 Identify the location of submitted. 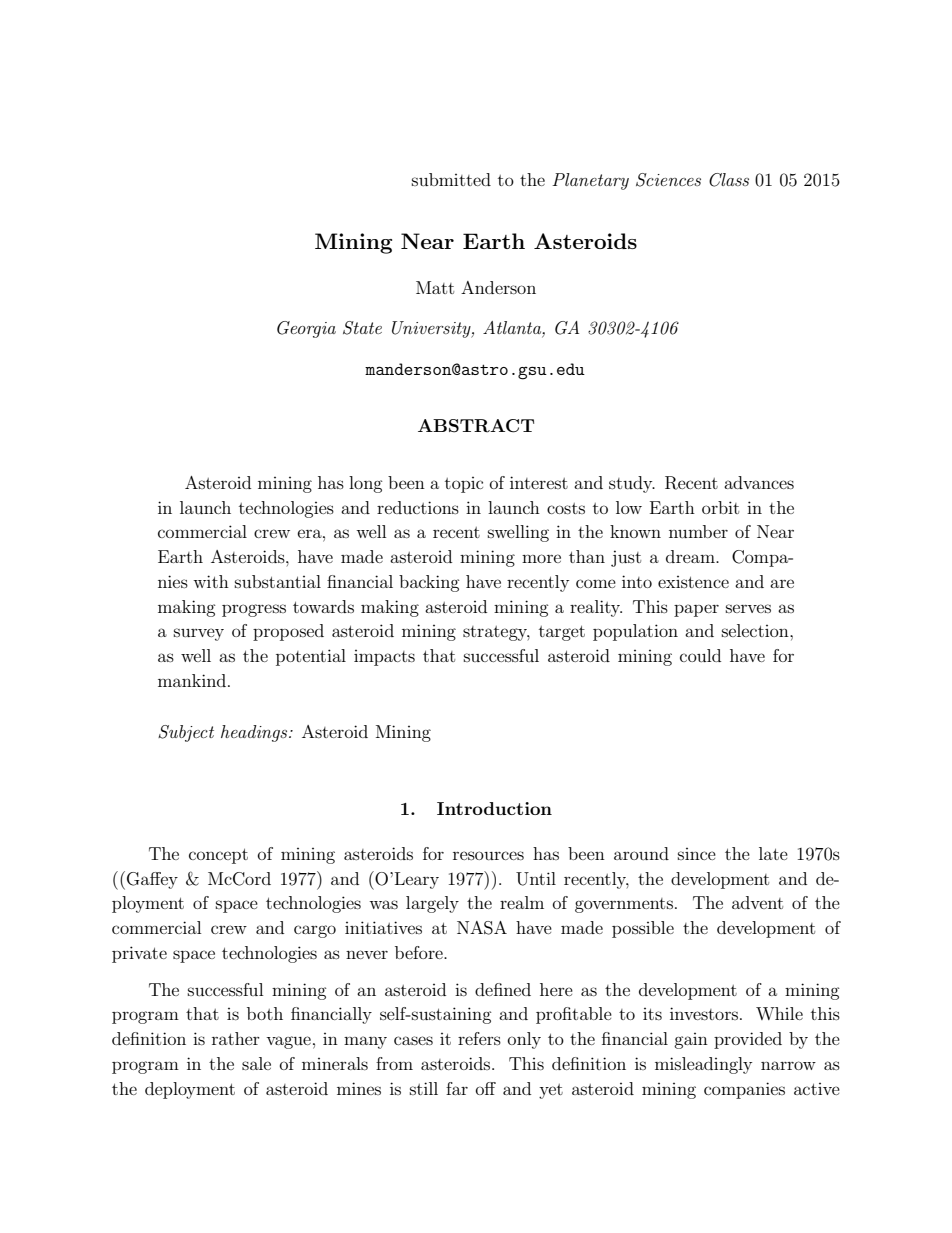
(451, 179).
